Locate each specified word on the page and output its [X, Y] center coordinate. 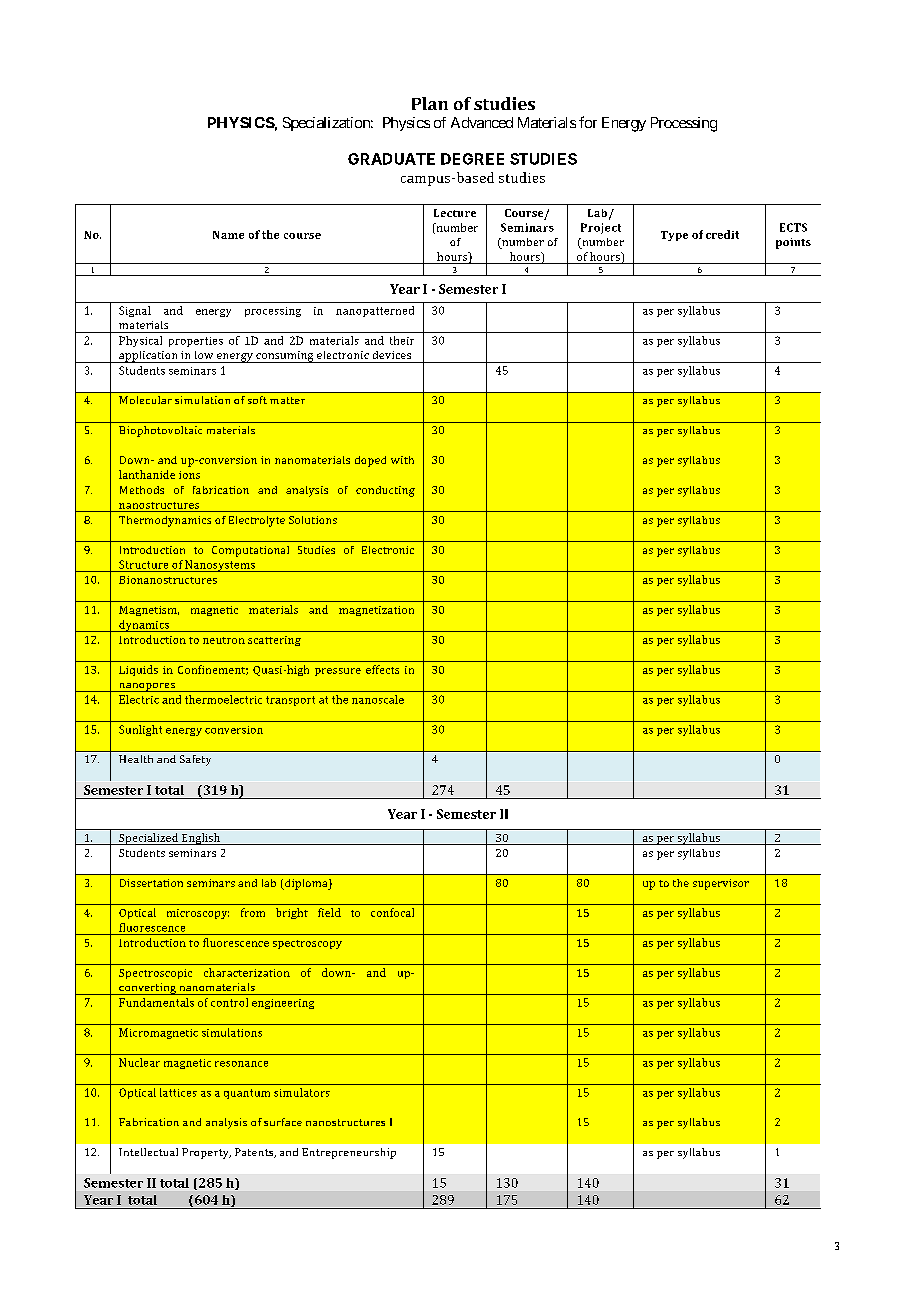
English [201, 839]
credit [722, 234]
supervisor [721, 884]
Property [206, 1153]
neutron [224, 640]
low [204, 355]
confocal [392, 912]
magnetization [376, 611]
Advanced [482, 122]
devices [392, 355]
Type [674, 236]
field [329, 912]
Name [228, 235]
